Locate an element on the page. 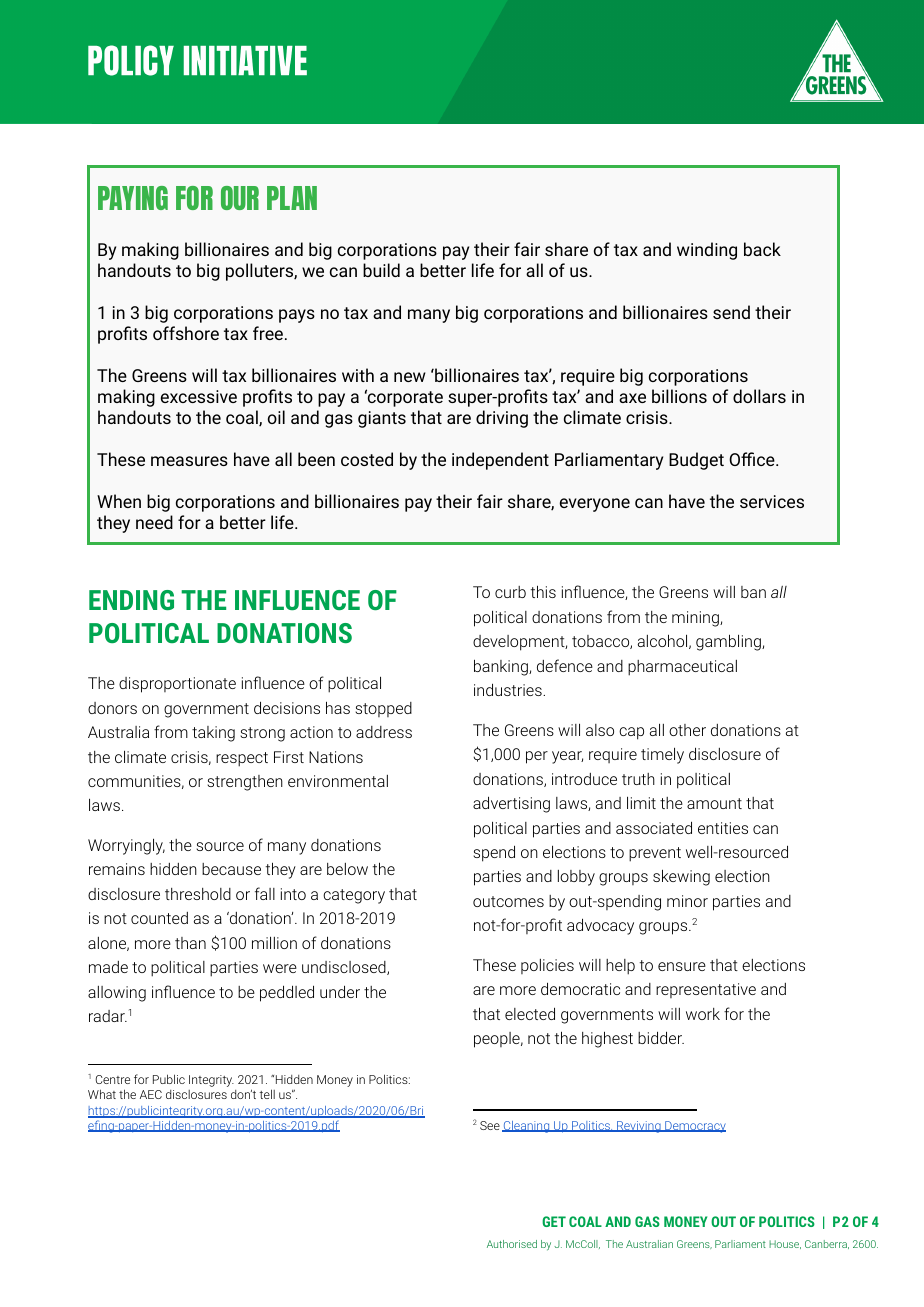  skewing is located at coordinates (681, 877).
